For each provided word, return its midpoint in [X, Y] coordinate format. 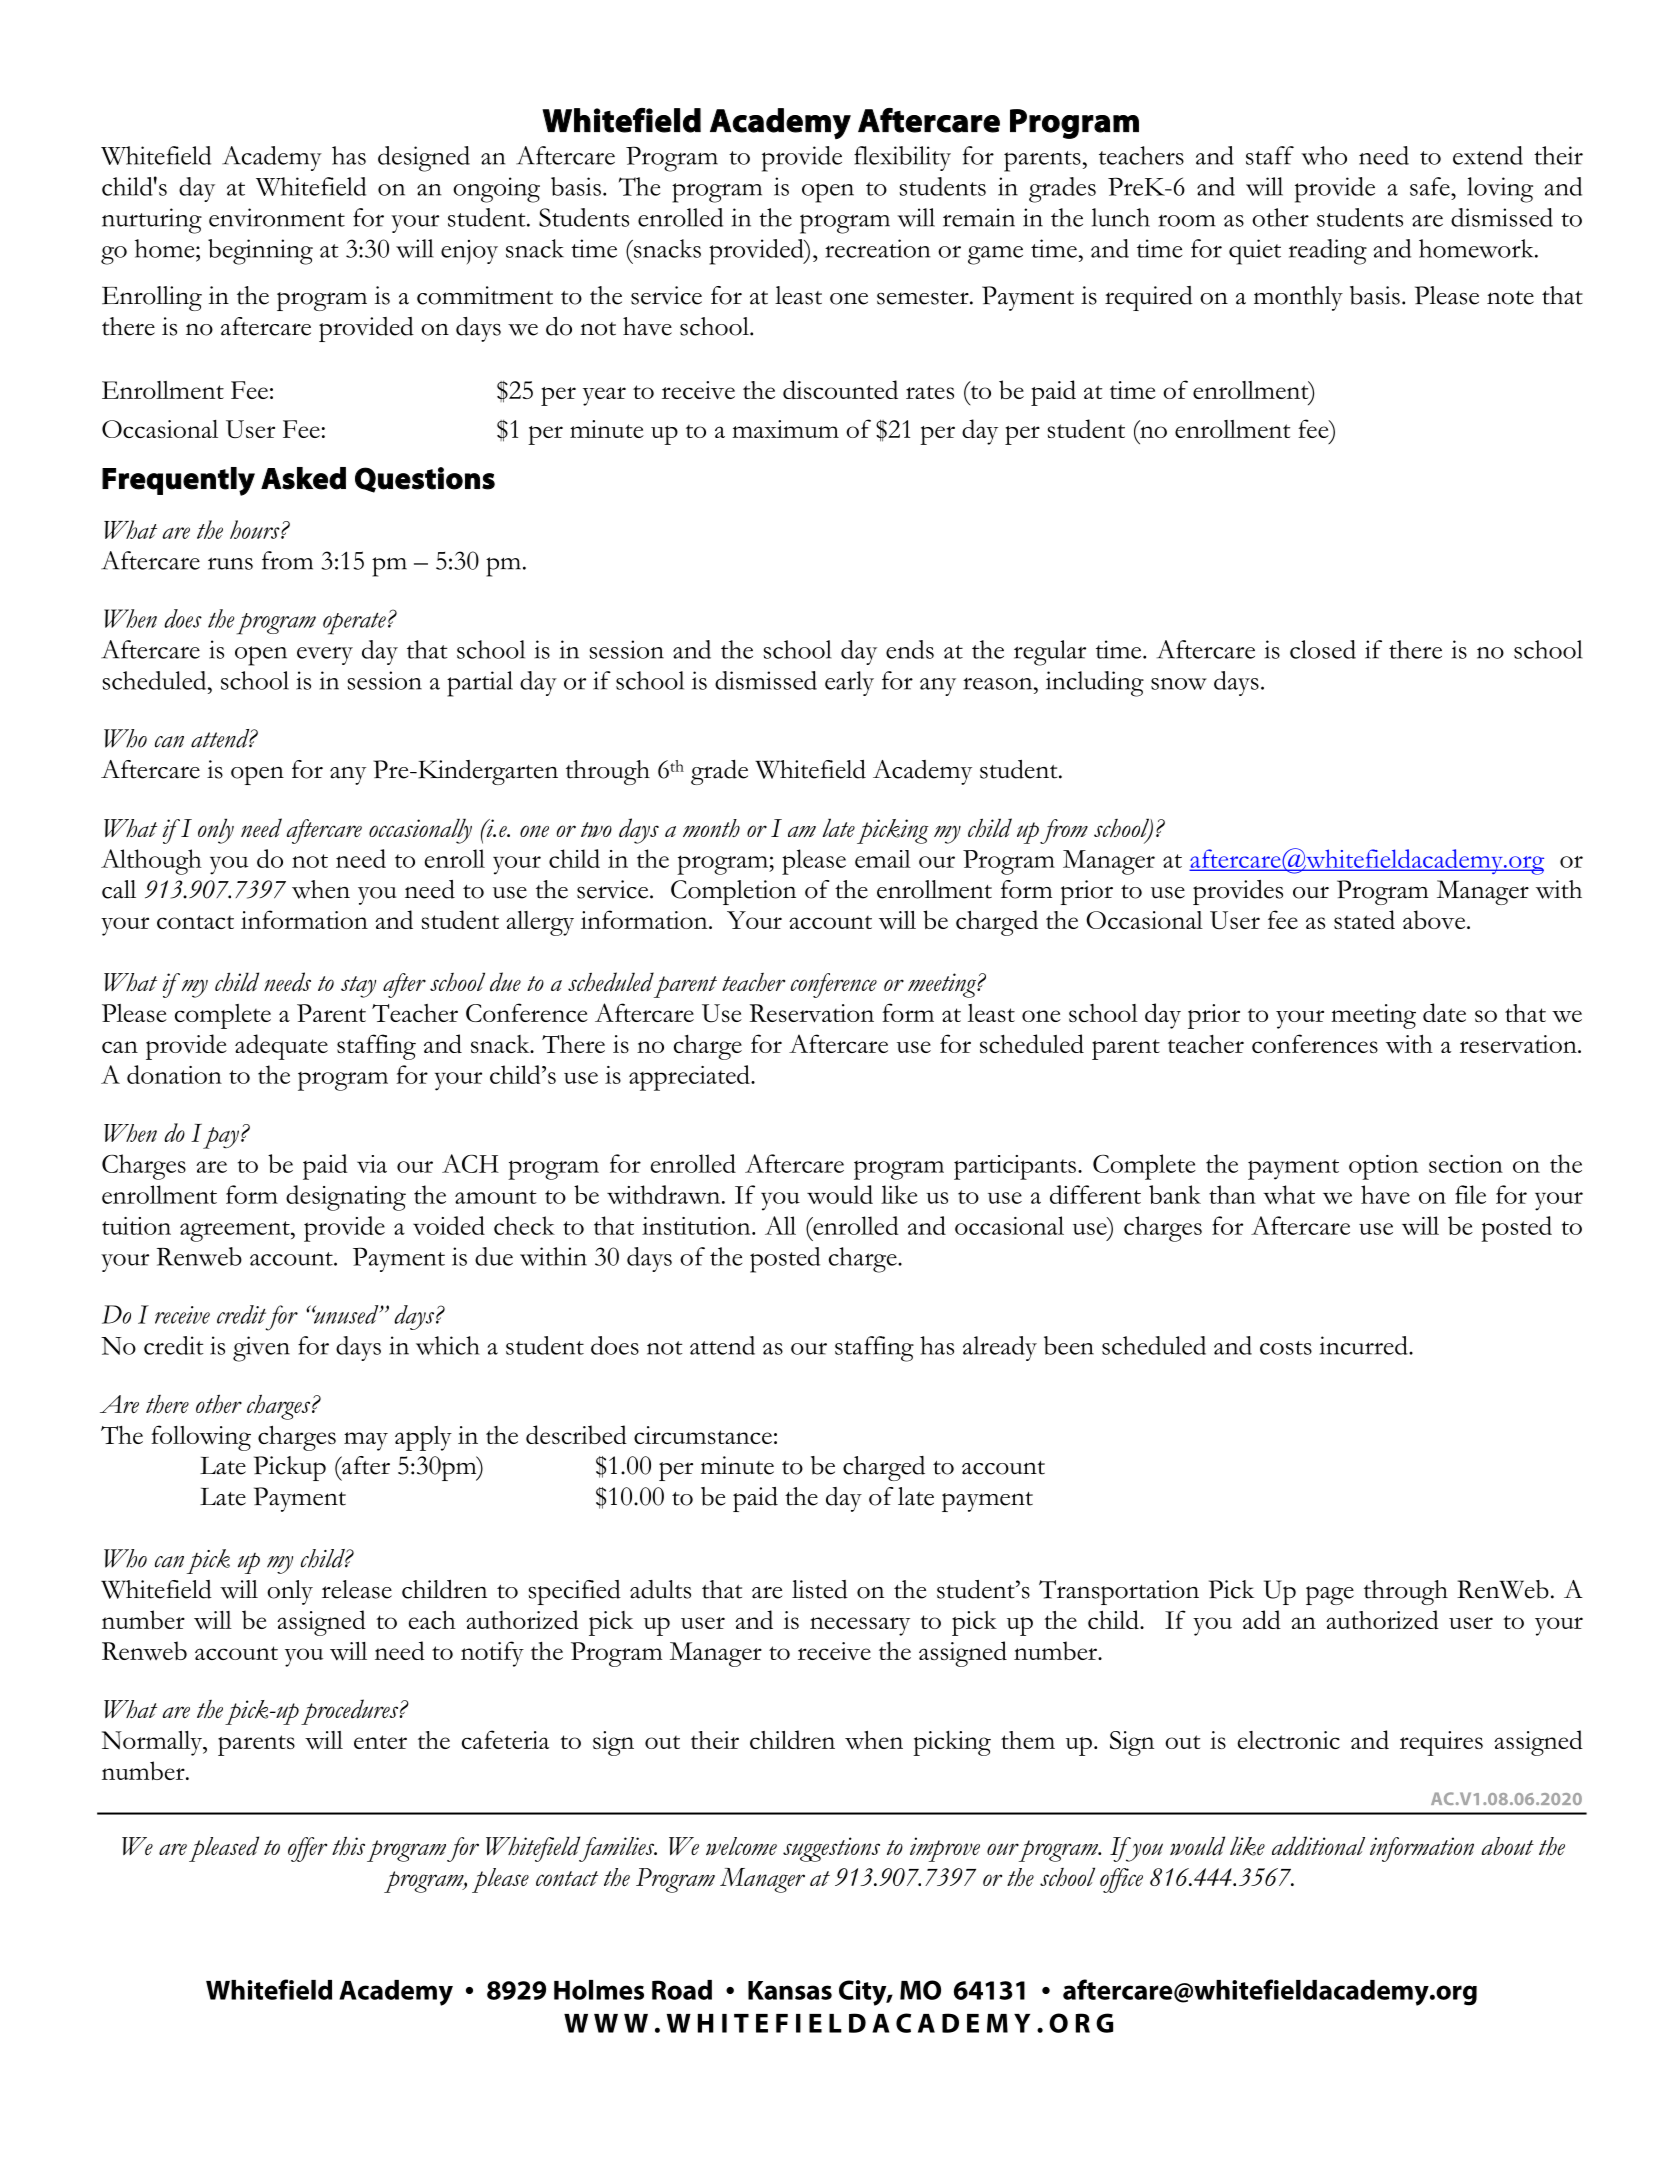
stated [1364, 919]
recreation [878, 248]
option [1383, 1167]
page [1330, 1595]
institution [697, 1226]
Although [151, 862]
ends [910, 649]
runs [230, 563]
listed [820, 1589]
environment [277, 217]
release [357, 1589]
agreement [236, 1231]
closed [1323, 649]
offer [307, 1849]
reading [1328, 252]
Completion [733, 892]
